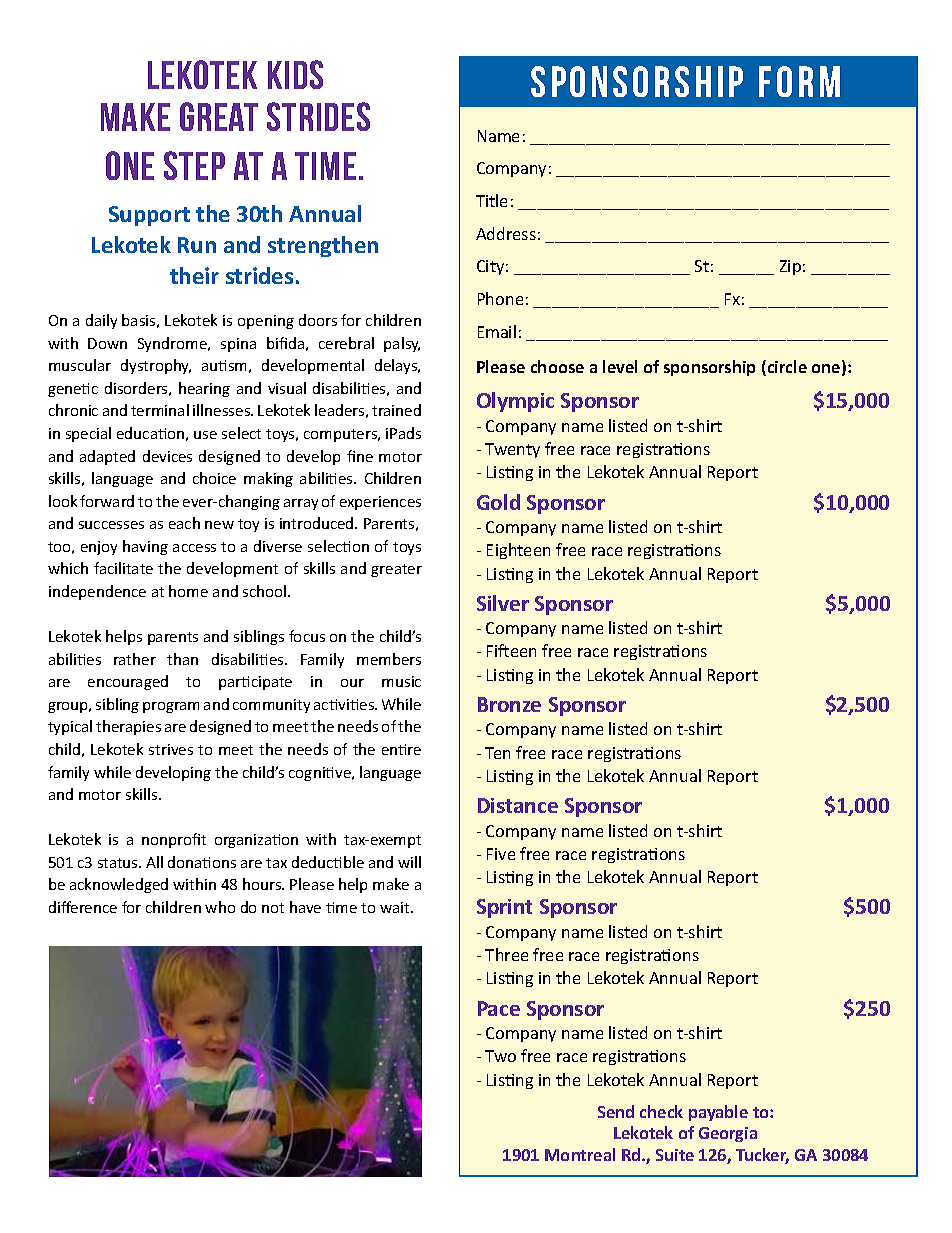  I want to click on difference, so click(83, 907).
